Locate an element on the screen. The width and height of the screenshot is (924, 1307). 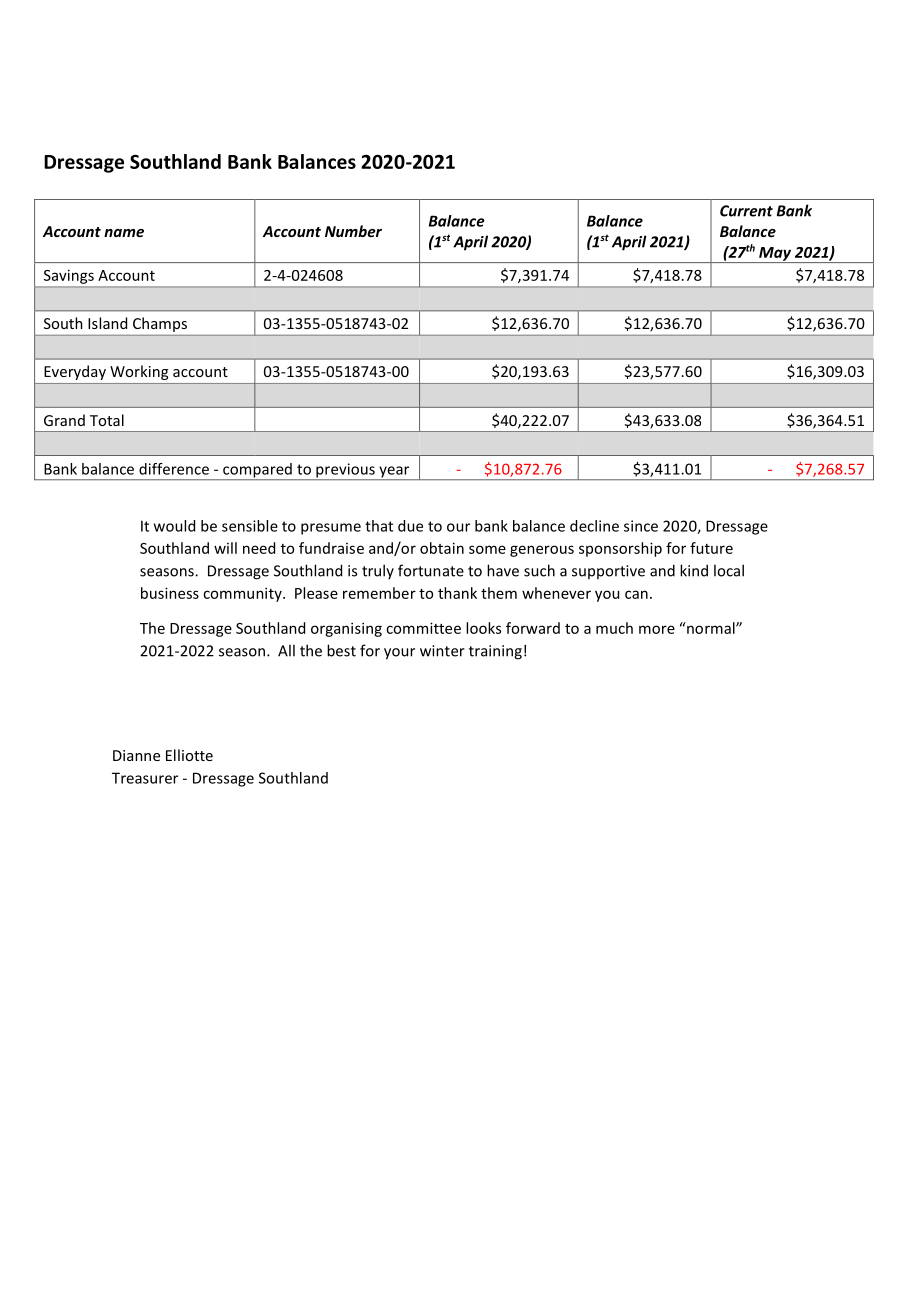
Number is located at coordinates (353, 231).
